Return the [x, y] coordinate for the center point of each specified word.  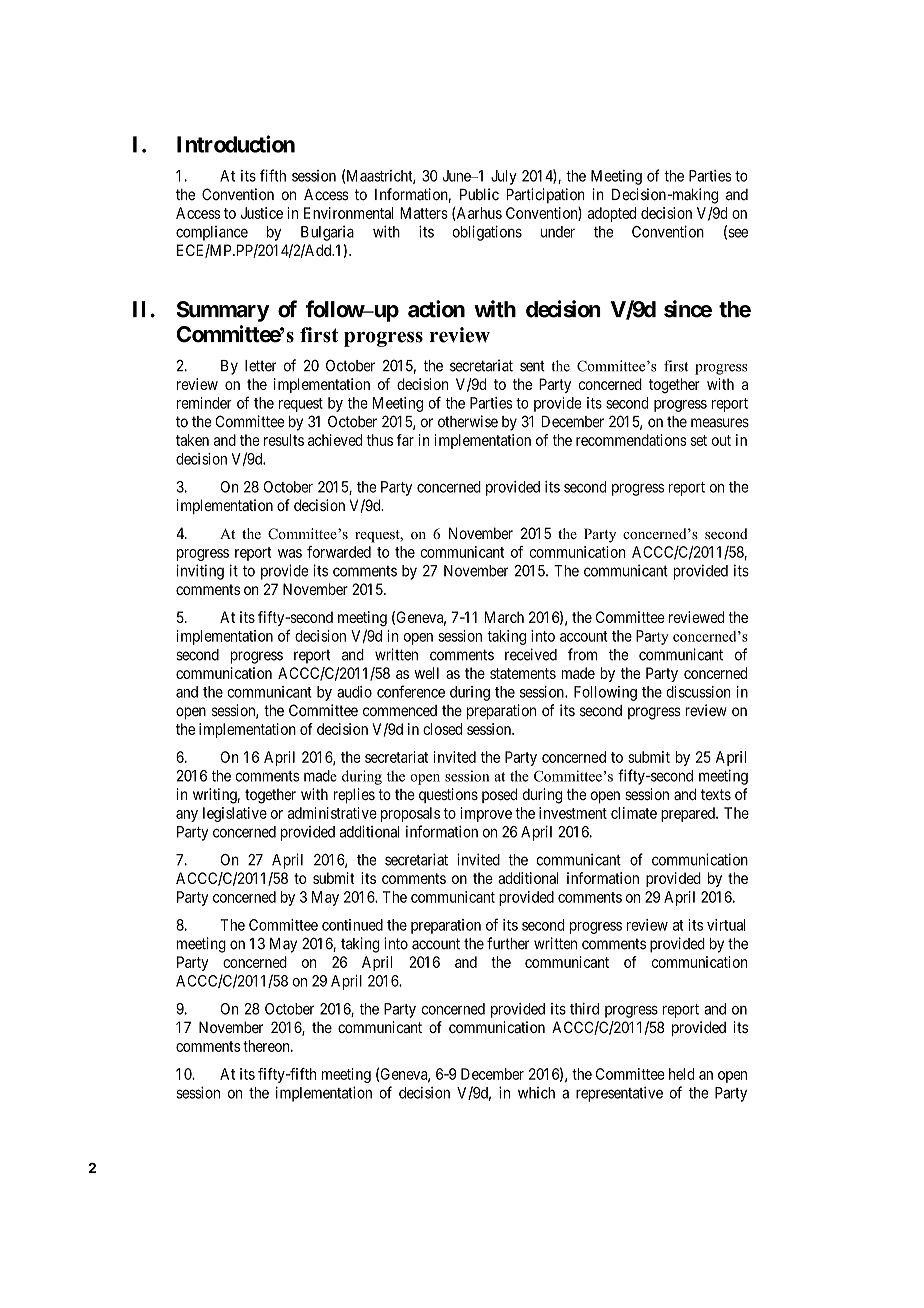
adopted [612, 214]
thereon [267, 1046]
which [536, 1093]
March [504, 617]
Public [479, 194]
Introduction [236, 144]
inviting [200, 572]
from [582, 654]
